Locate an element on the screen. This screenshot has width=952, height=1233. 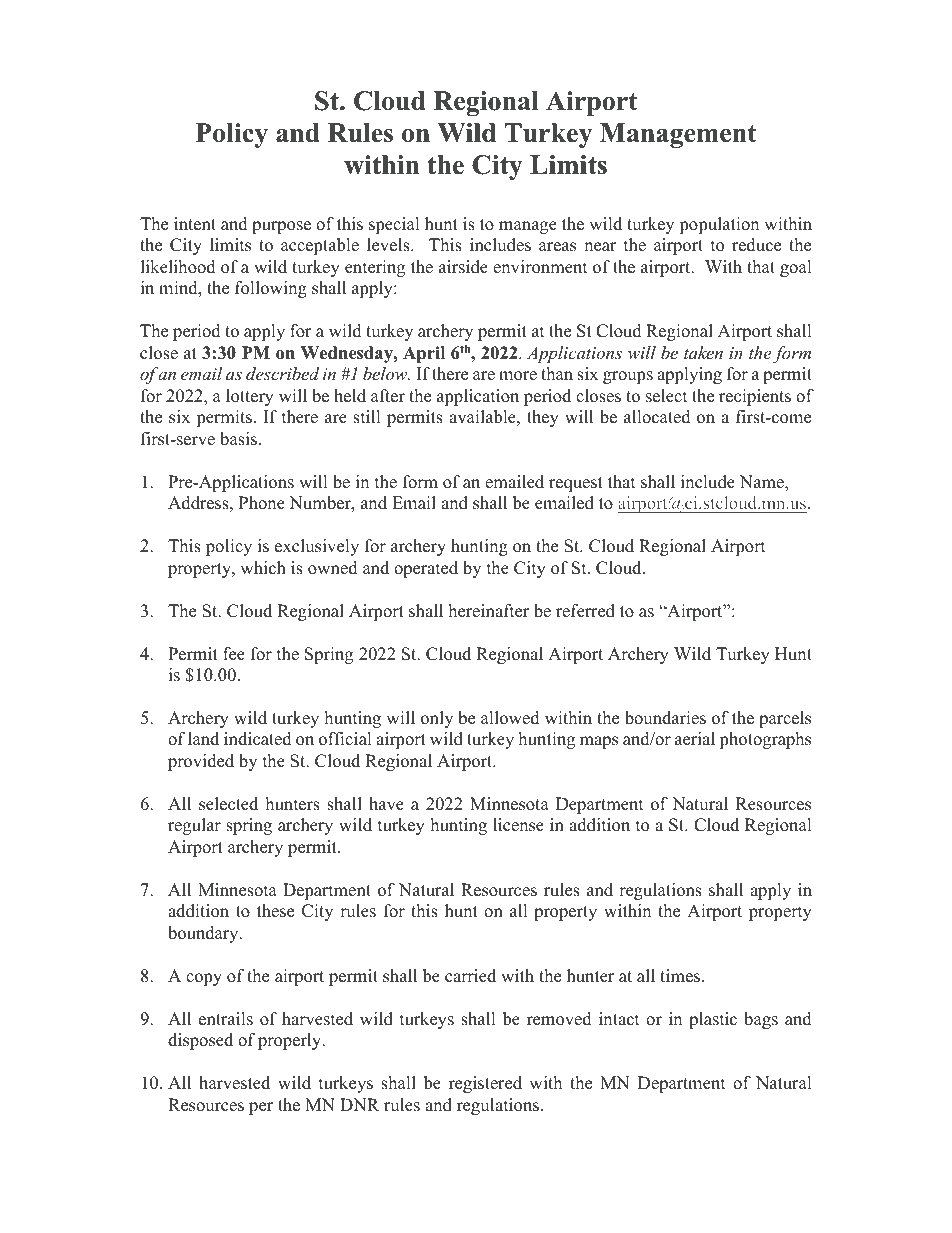
allowed is located at coordinates (510, 718).
